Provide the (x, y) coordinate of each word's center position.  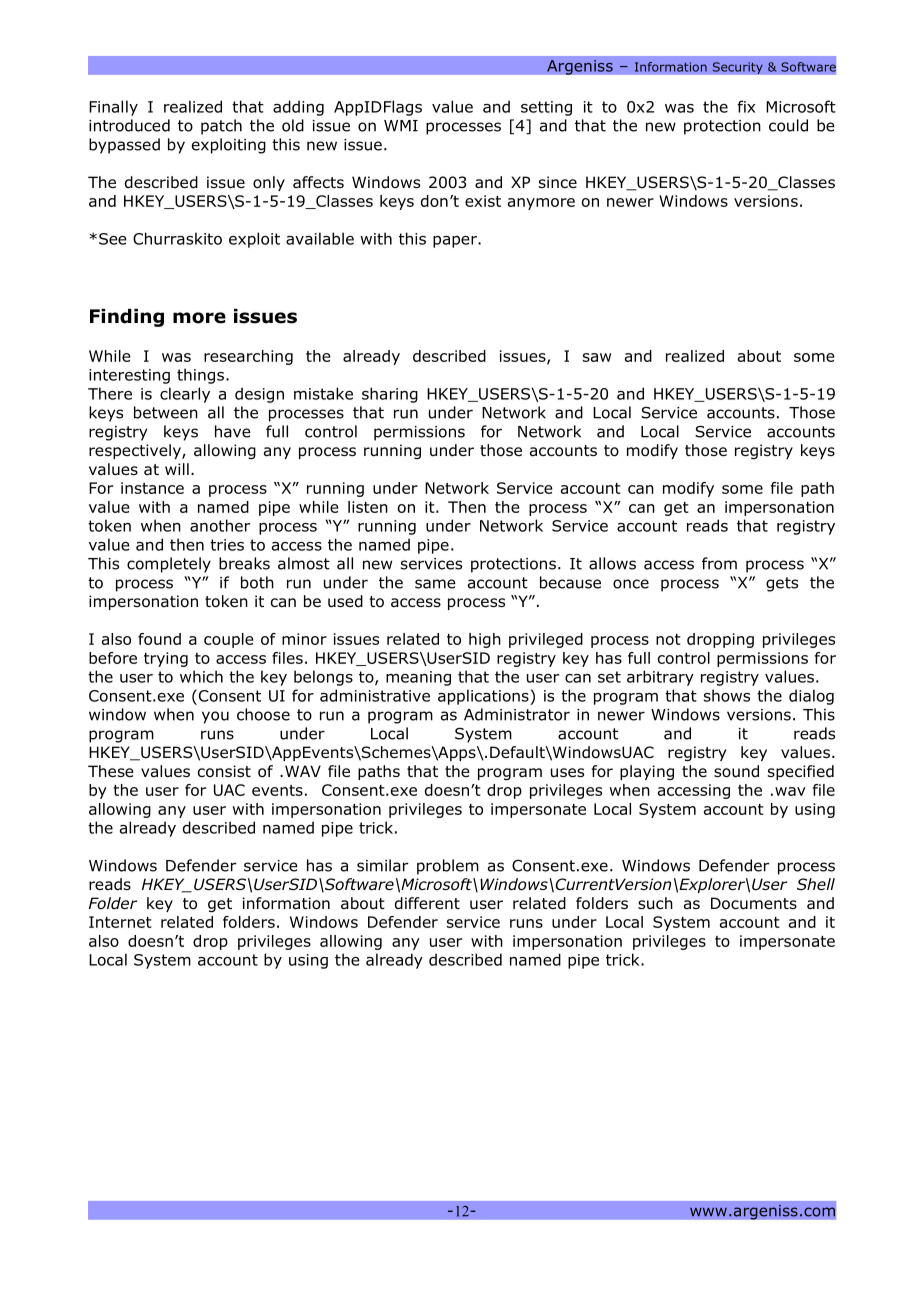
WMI (401, 126)
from (719, 563)
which (201, 676)
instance (152, 488)
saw (597, 357)
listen (368, 507)
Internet (120, 922)
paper (456, 242)
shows (727, 695)
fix (746, 106)
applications (484, 697)
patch (221, 127)
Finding (127, 318)
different (427, 903)
